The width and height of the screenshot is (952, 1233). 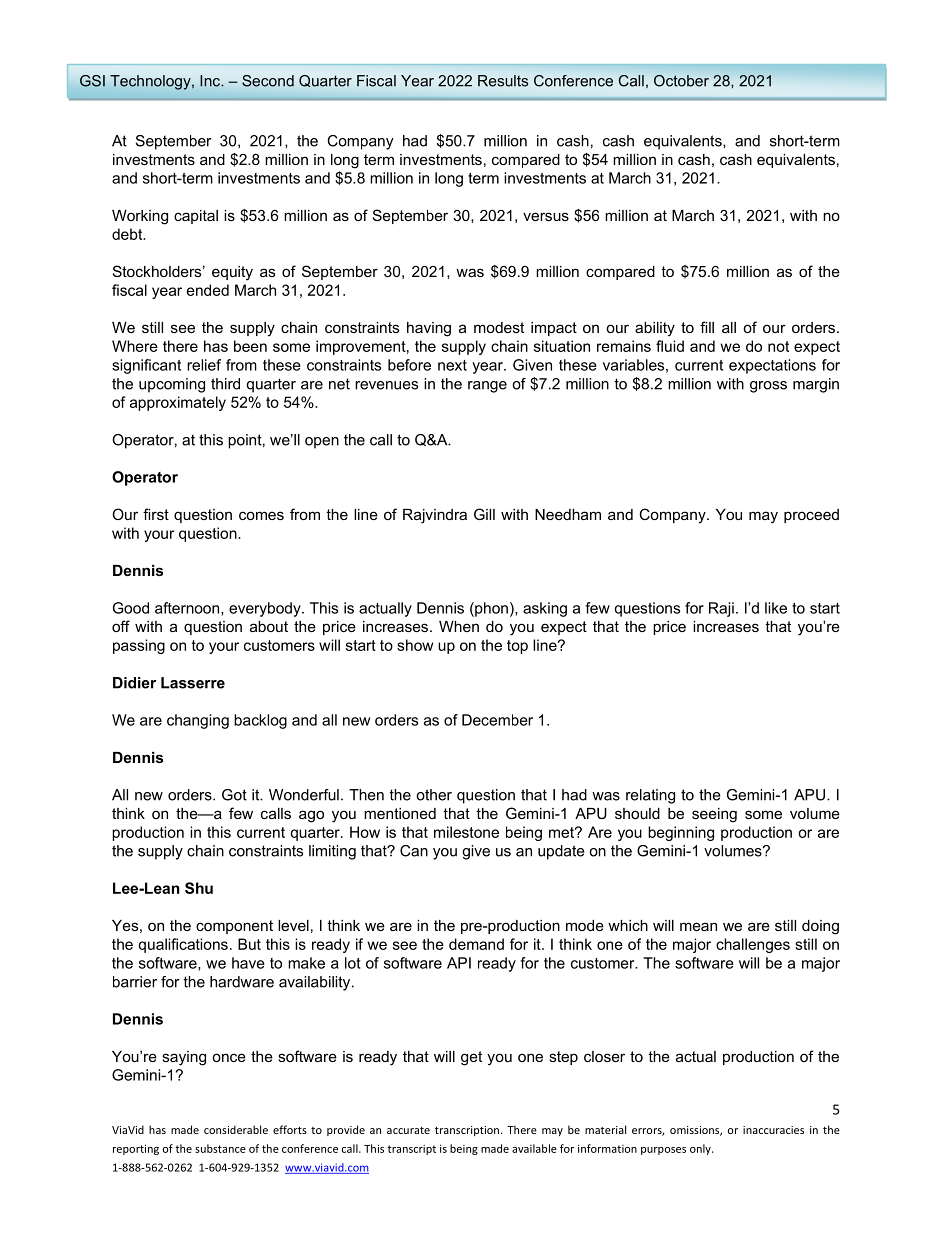 I want to click on range, so click(x=487, y=387).
